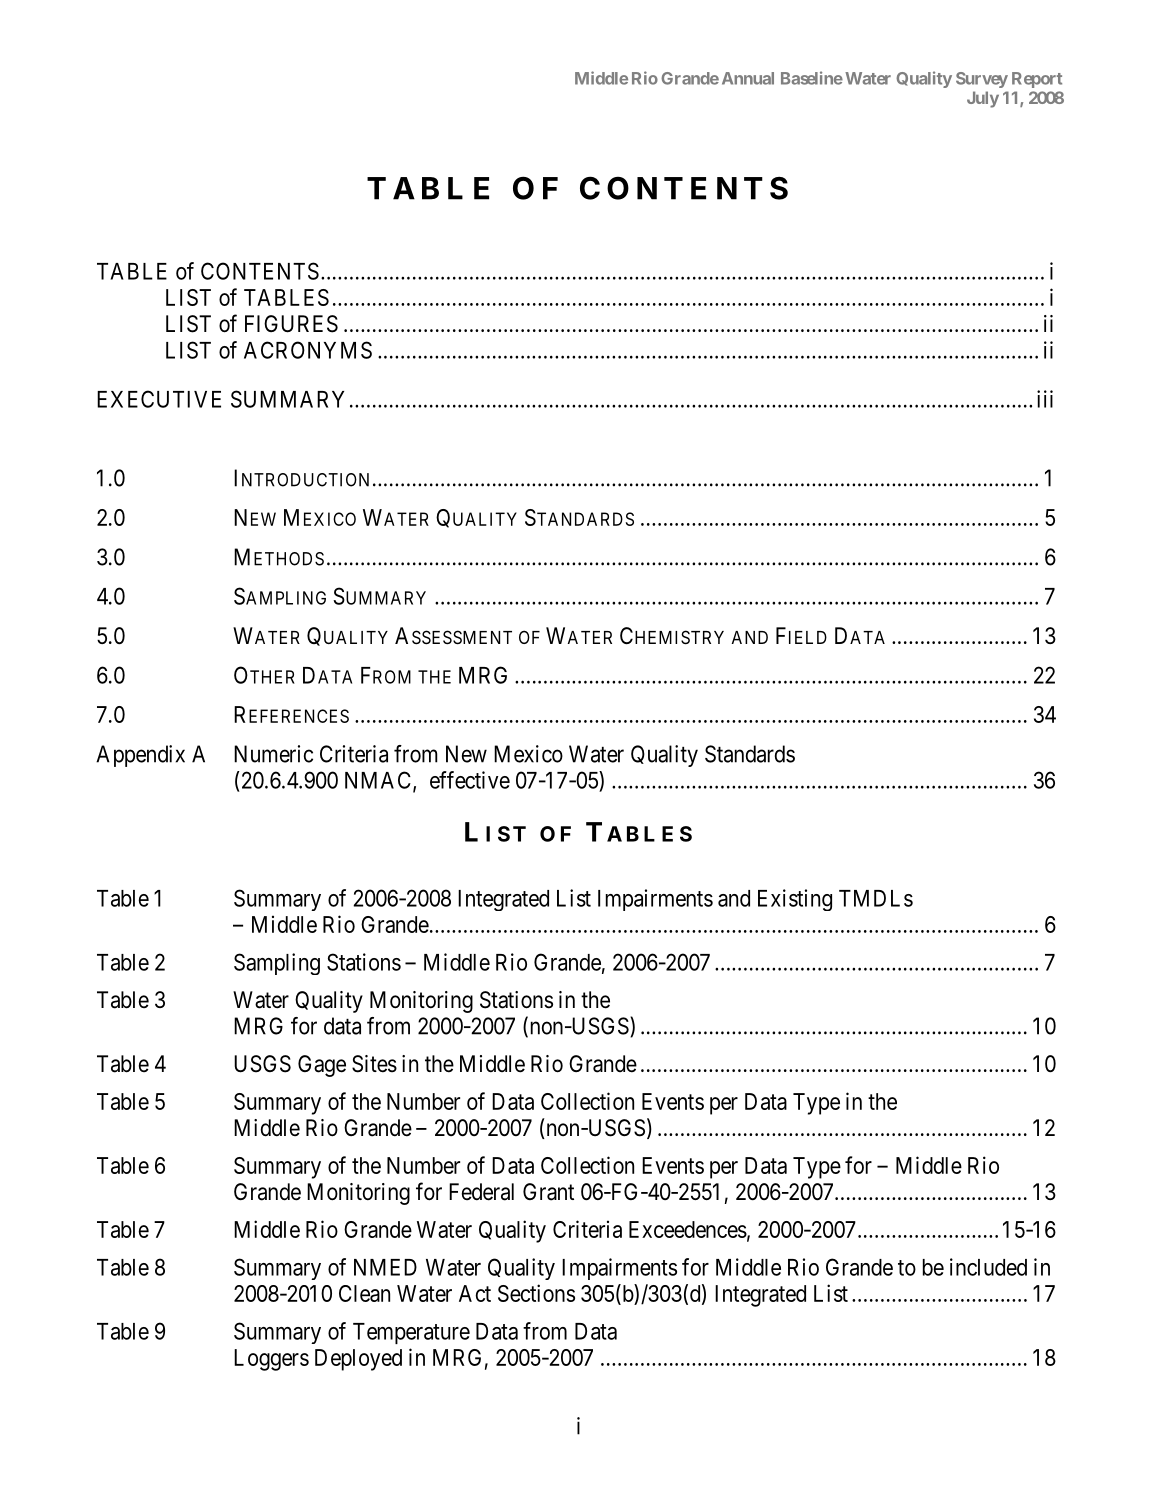 This screenshot has height=1508, width=1165. What do you see at coordinates (795, 900) in the screenshot?
I see `Existing` at bounding box center [795, 900].
